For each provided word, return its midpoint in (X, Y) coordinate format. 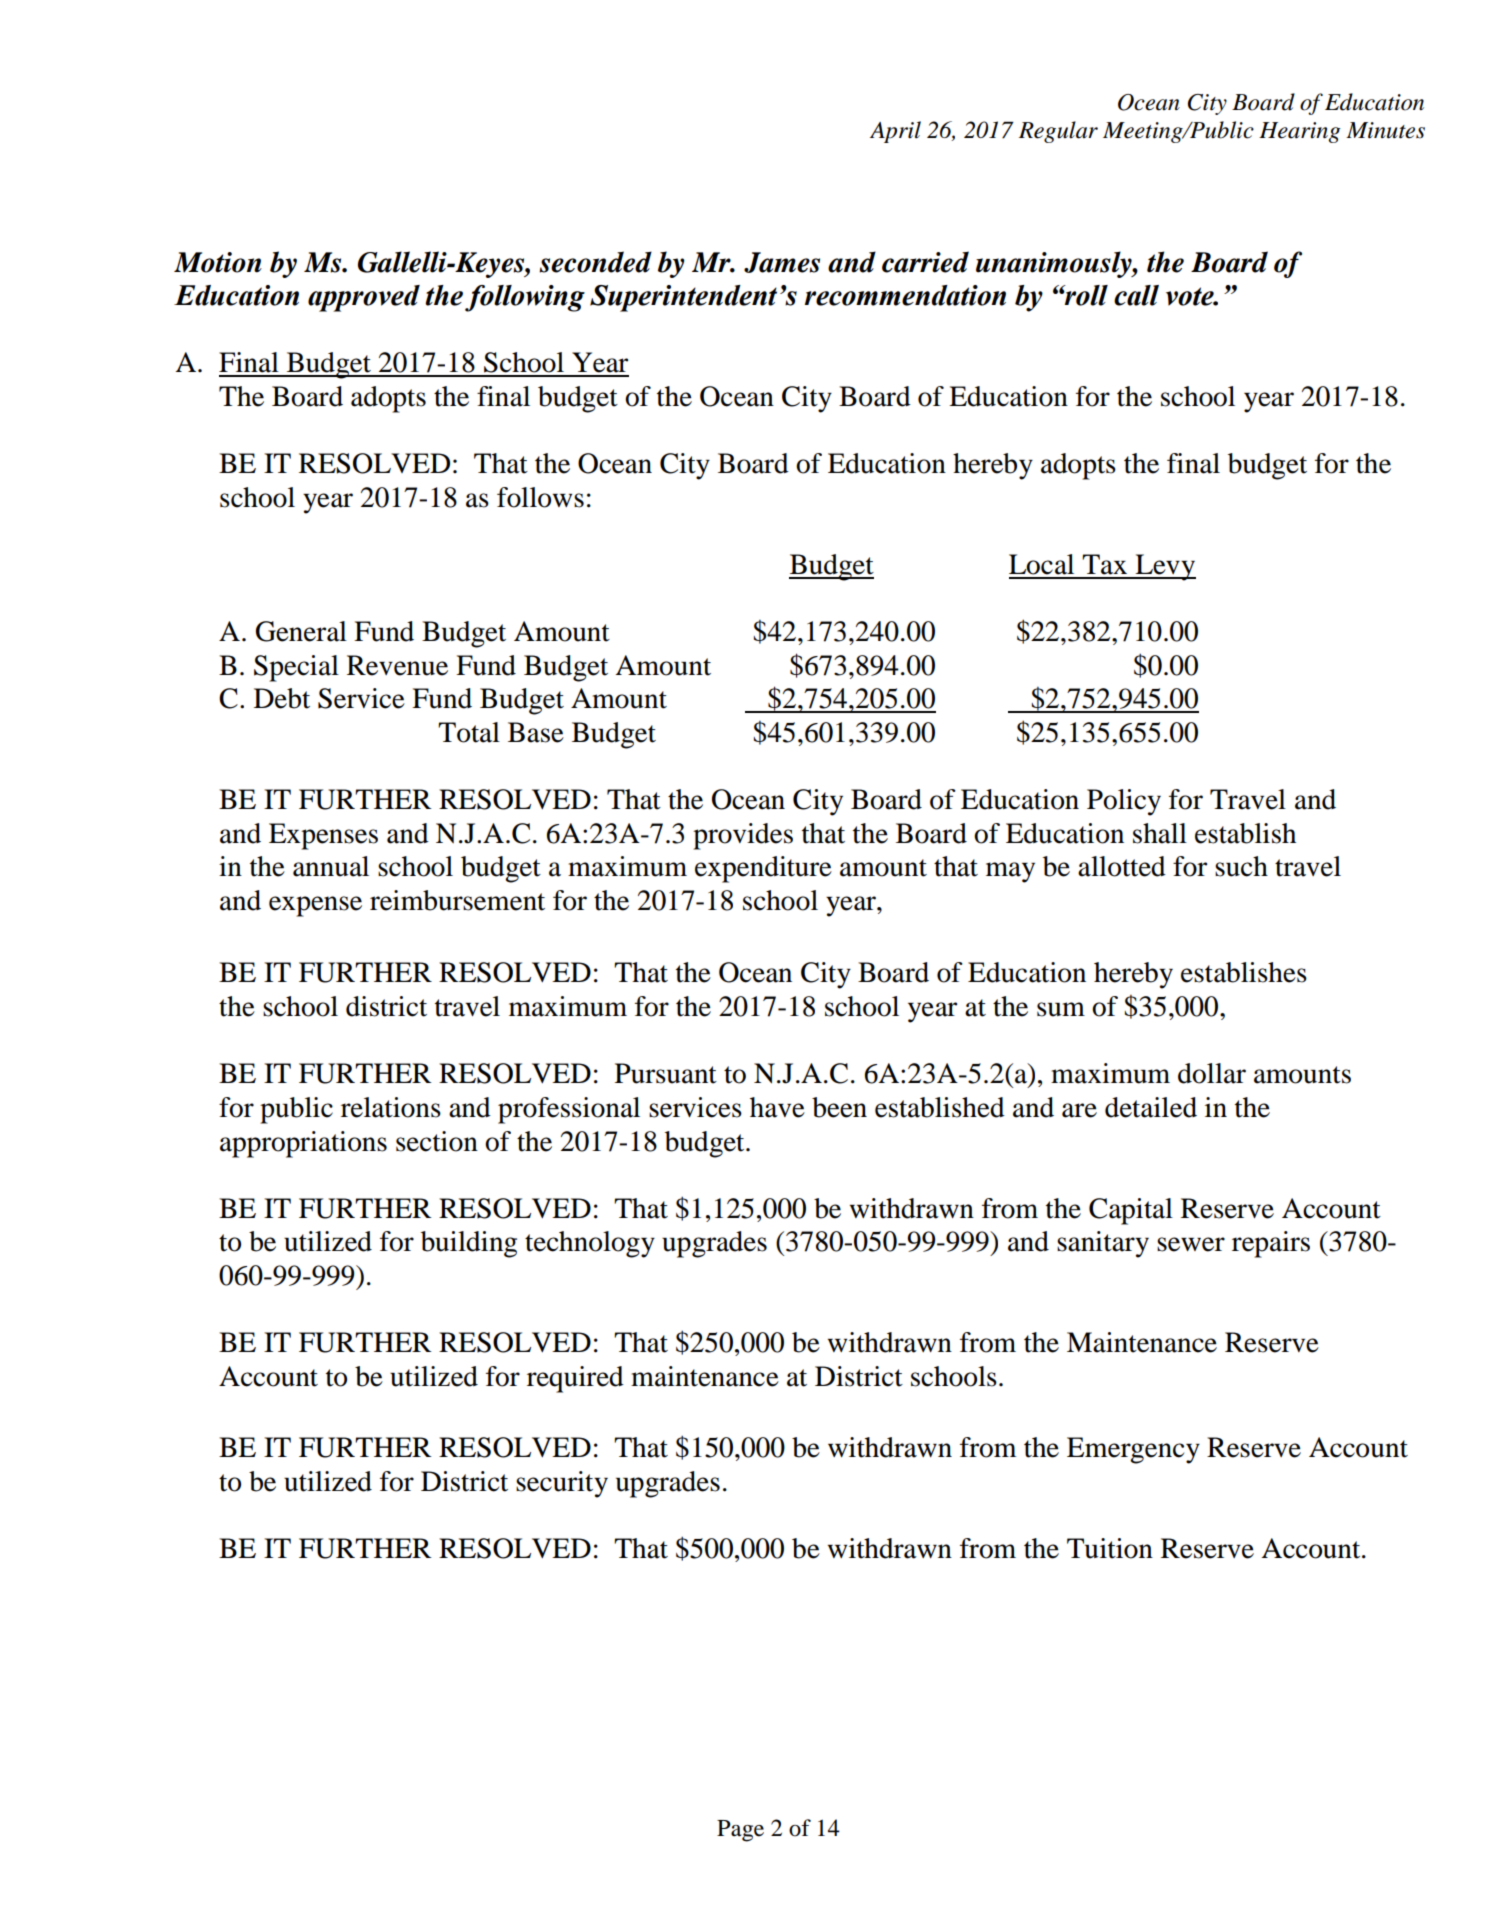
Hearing (1299, 132)
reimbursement (457, 900)
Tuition (1110, 1548)
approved (364, 298)
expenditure (763, 869)
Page (740, 1831)
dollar (1212, 1073)
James (782, 262)
